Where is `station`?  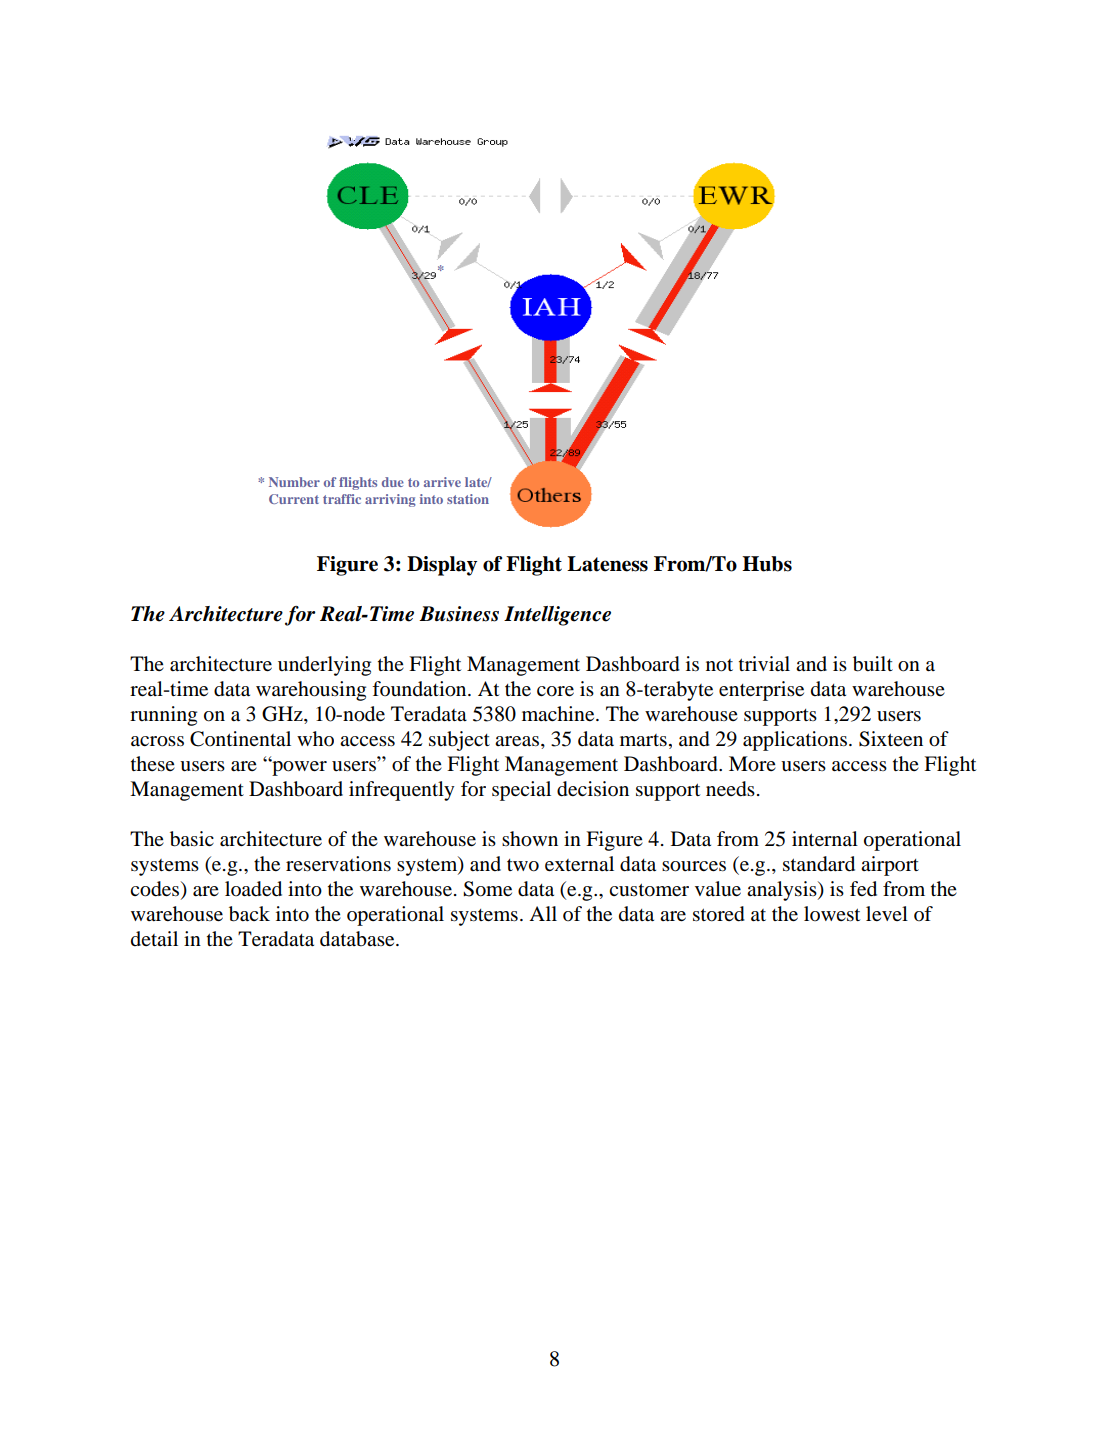 station is located at coordinates (468, 499).
